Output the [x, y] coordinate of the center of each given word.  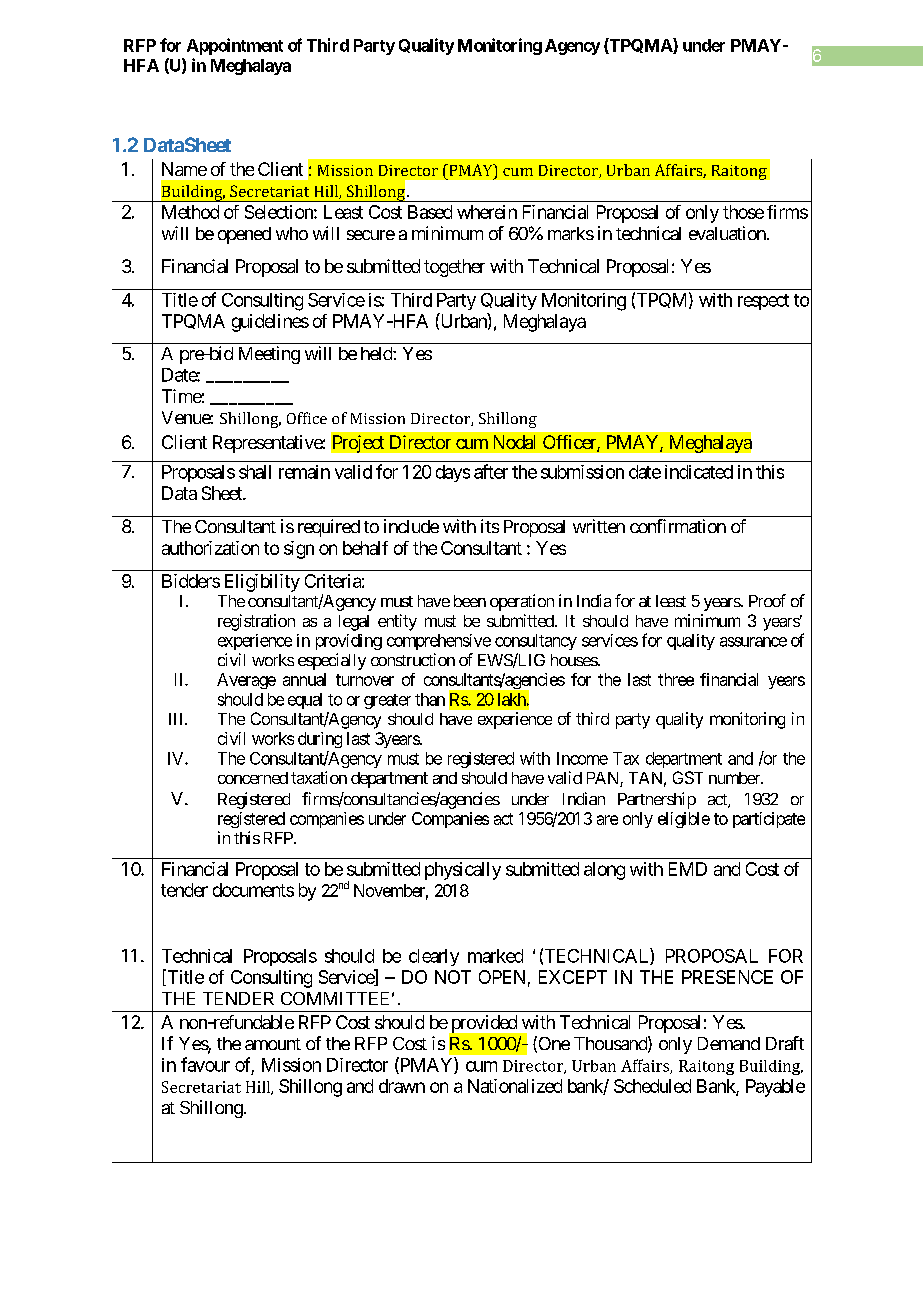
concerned [253, 778]
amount [273, 1044]
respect [763, 302]
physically [463, 871]
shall [255, 472]
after [491, 471]
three [676, 679]
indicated [699, 472]
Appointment [235, 46]
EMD [688, 869]
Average [246, 681]
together [454, 268]
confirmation [678, 526]
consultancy [536, 642]
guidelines [270, 323]
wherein [487, 212]
